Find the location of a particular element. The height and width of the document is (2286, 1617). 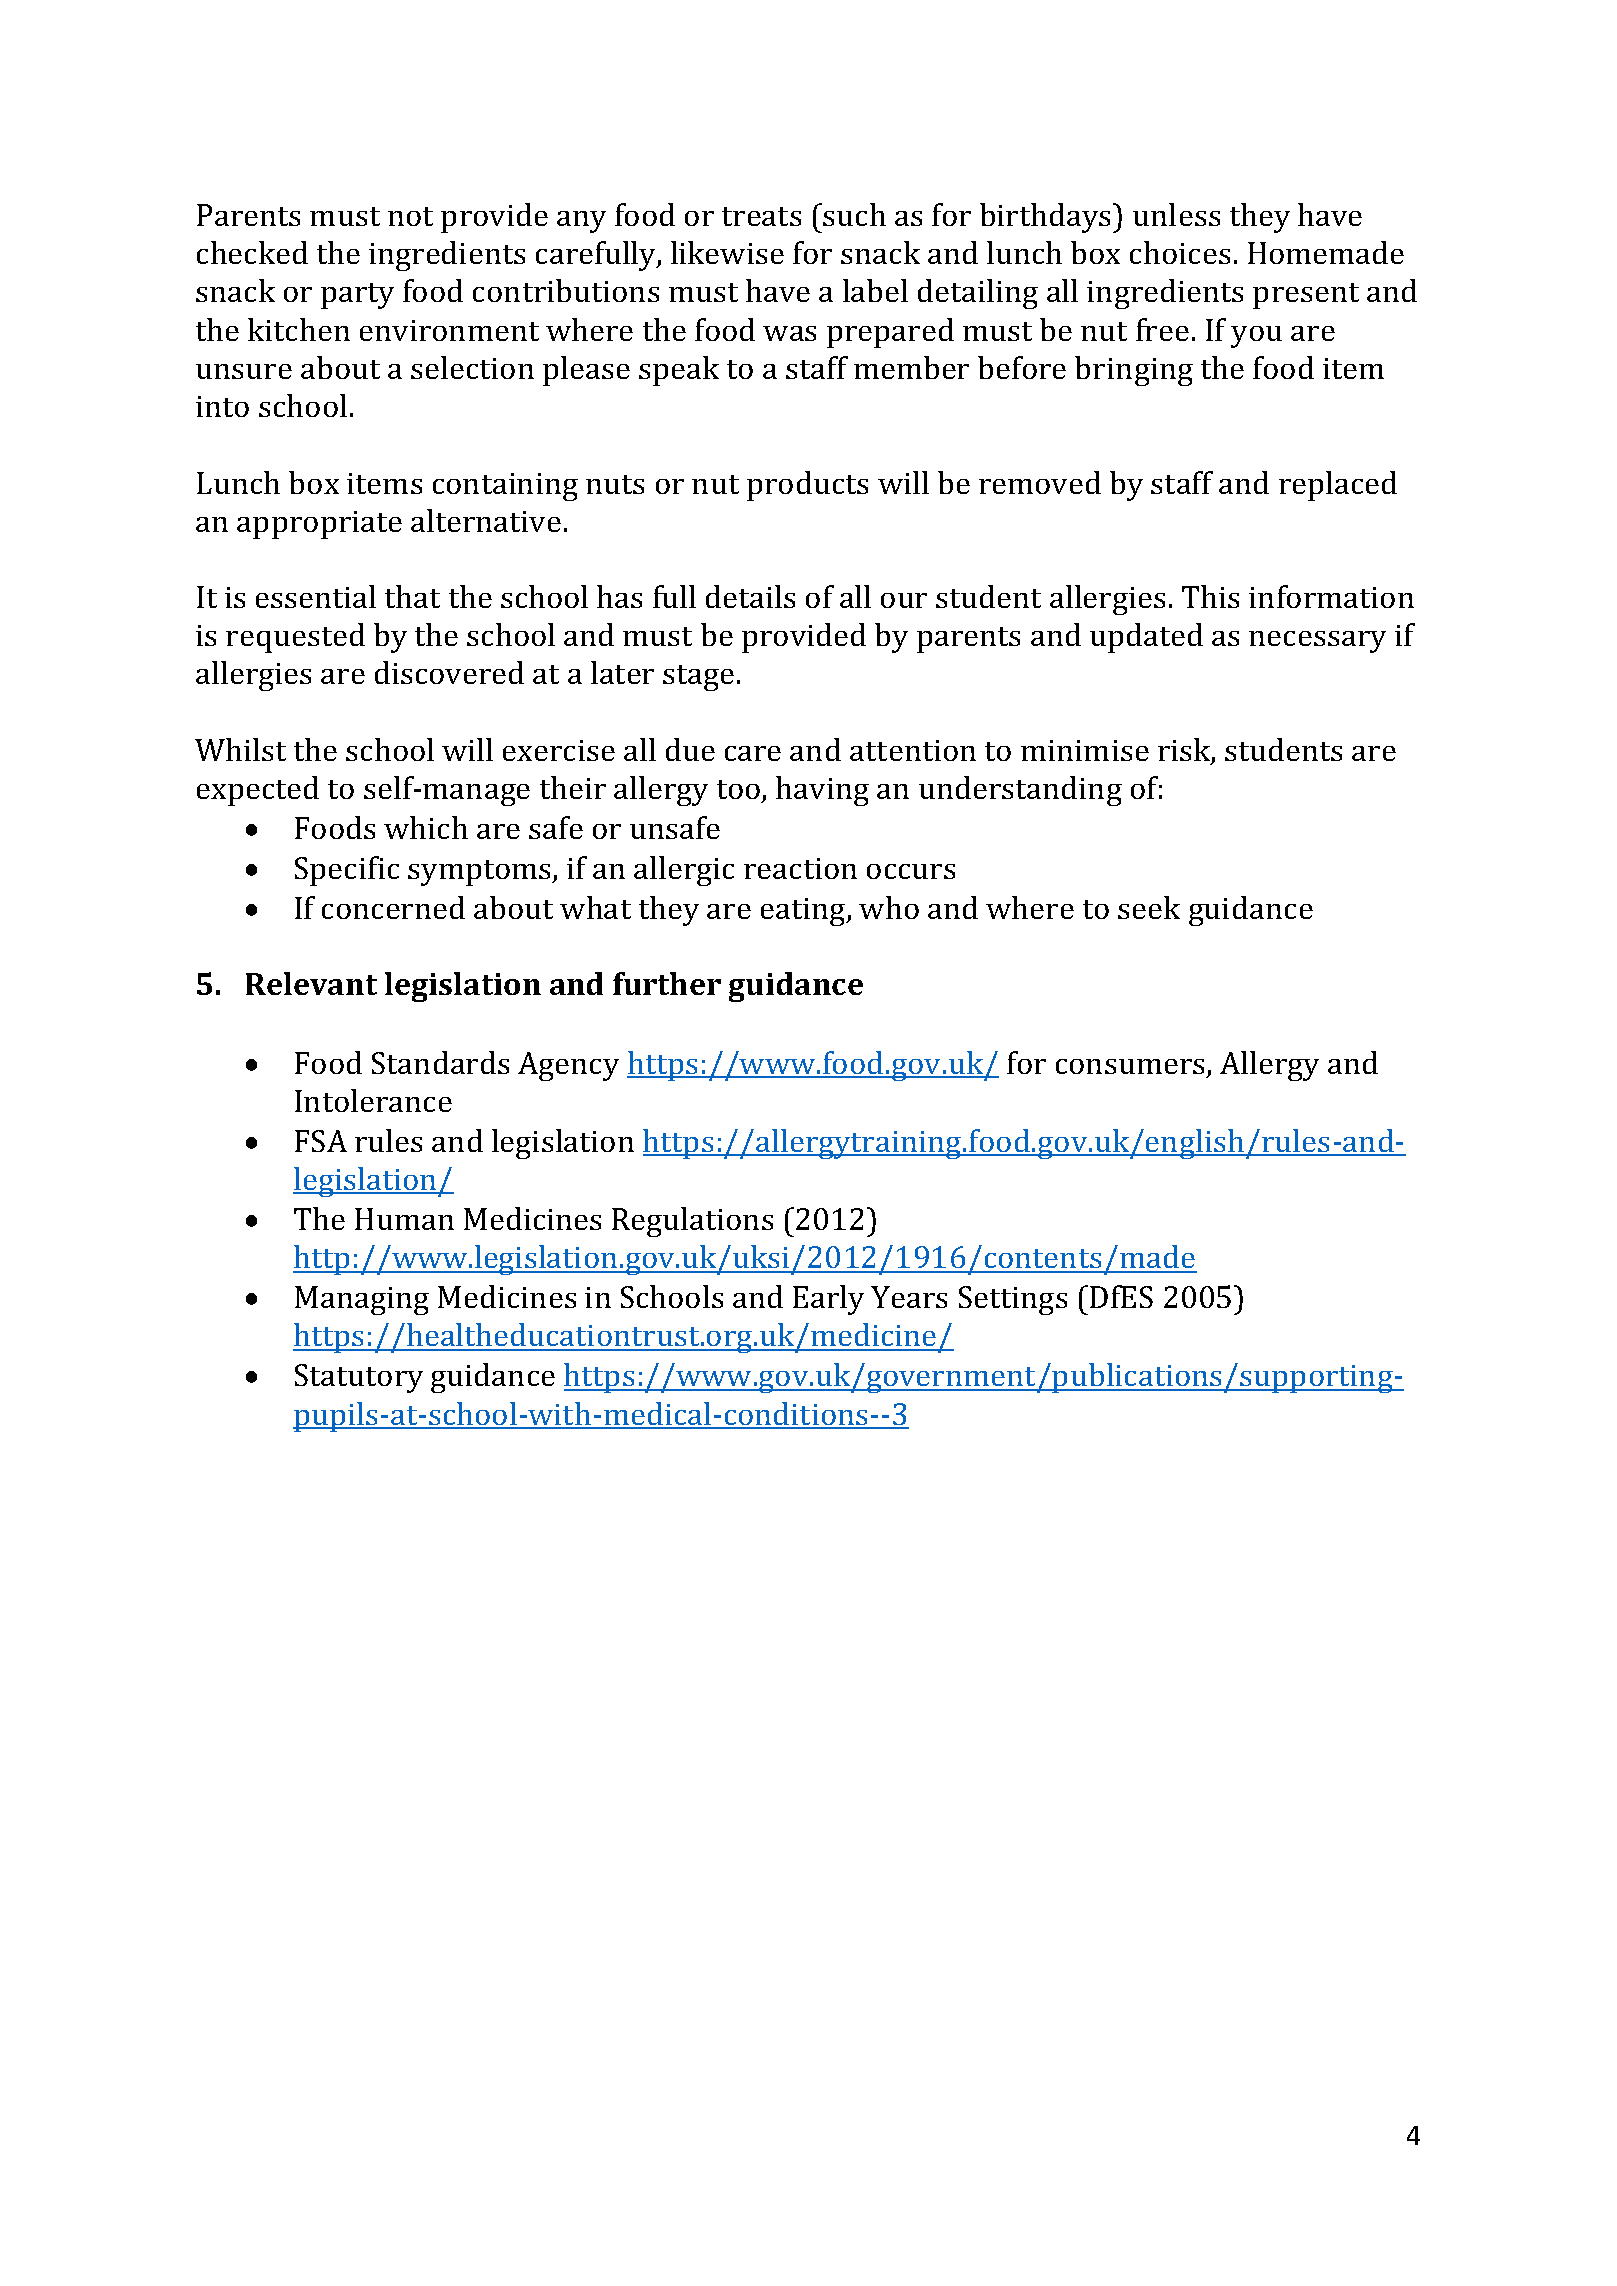

not is located at coordinates (410, 216).
